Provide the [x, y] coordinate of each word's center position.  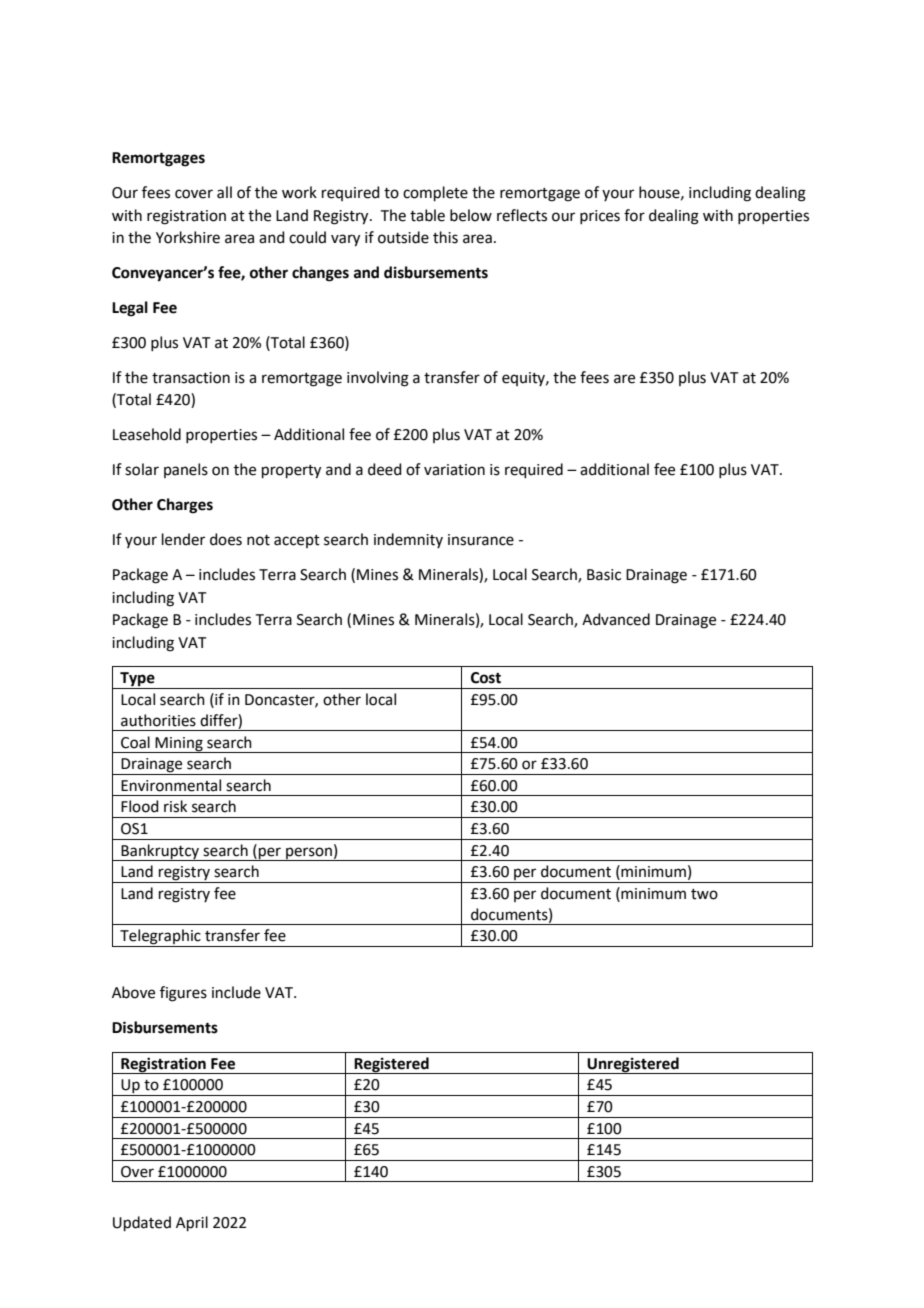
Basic [604, 575]
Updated [142, 1223]
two [704, 894]
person [309, 854]
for [634, 215]
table [427, 215]
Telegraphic [160, 938]
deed [385, 469]
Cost [486, 678]
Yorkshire [188, 237]
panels [186, 470]
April [192, 1223]
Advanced [616, 619]
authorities [158, 720]
